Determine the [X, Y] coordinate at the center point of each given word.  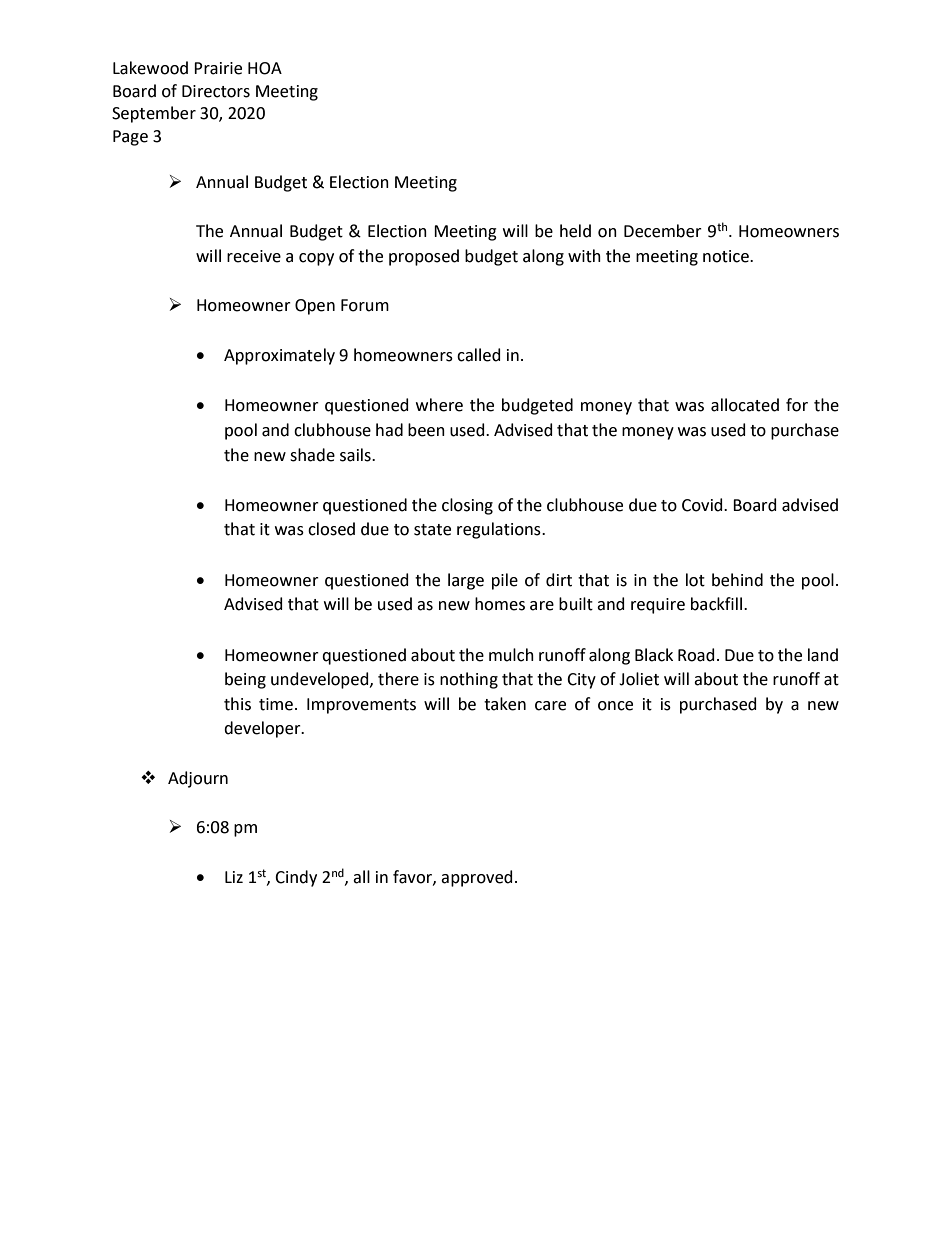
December [663, 231]
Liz [234, 877]
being [245, 680]
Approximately [279, 356]
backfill [718, 604]
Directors [216, 91]
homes [500, 604]
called [479, 355]
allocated [745, 405]
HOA [265, 68]
